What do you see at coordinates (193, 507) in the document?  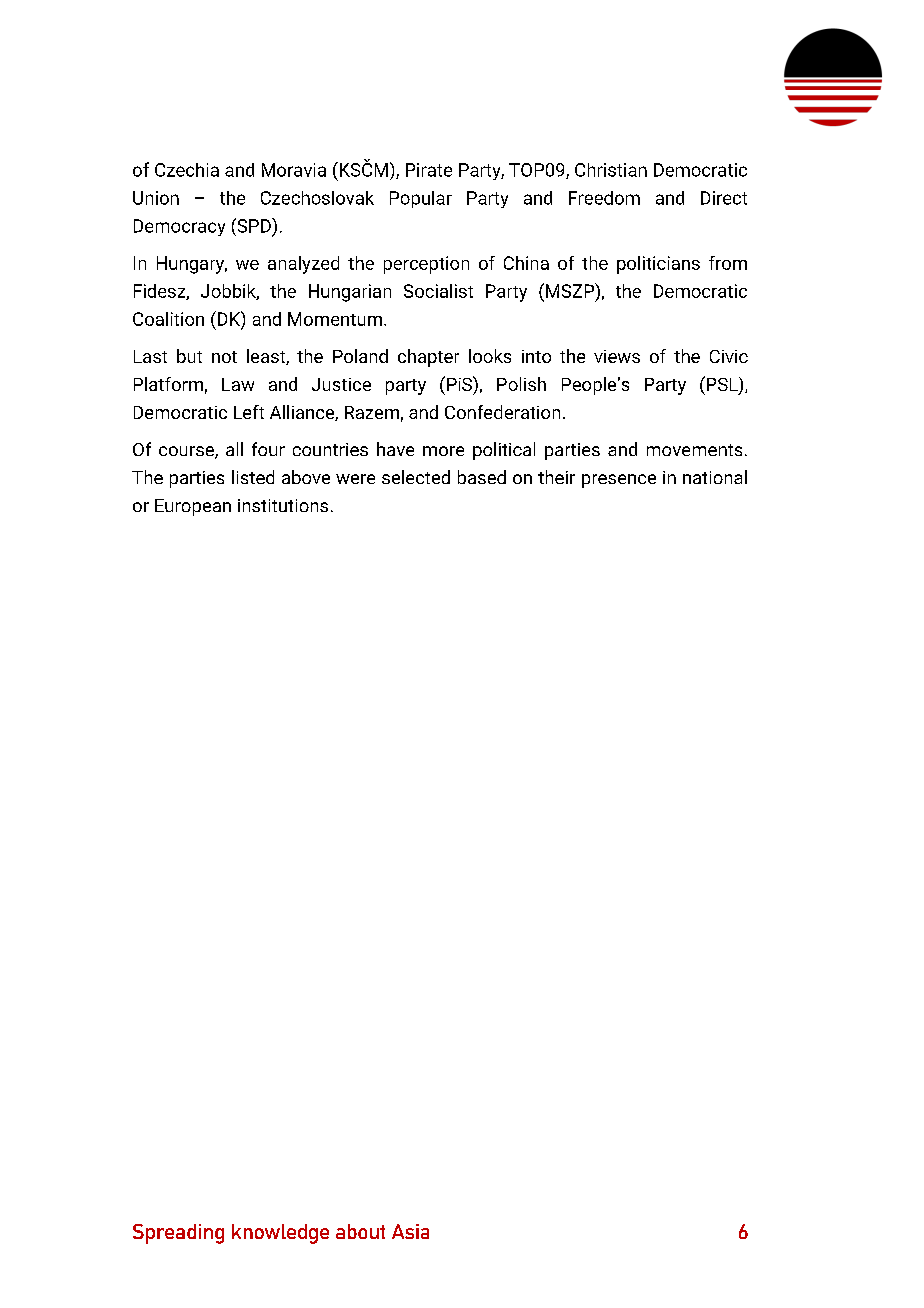 I see `European` at bounding box center [193, 507].
